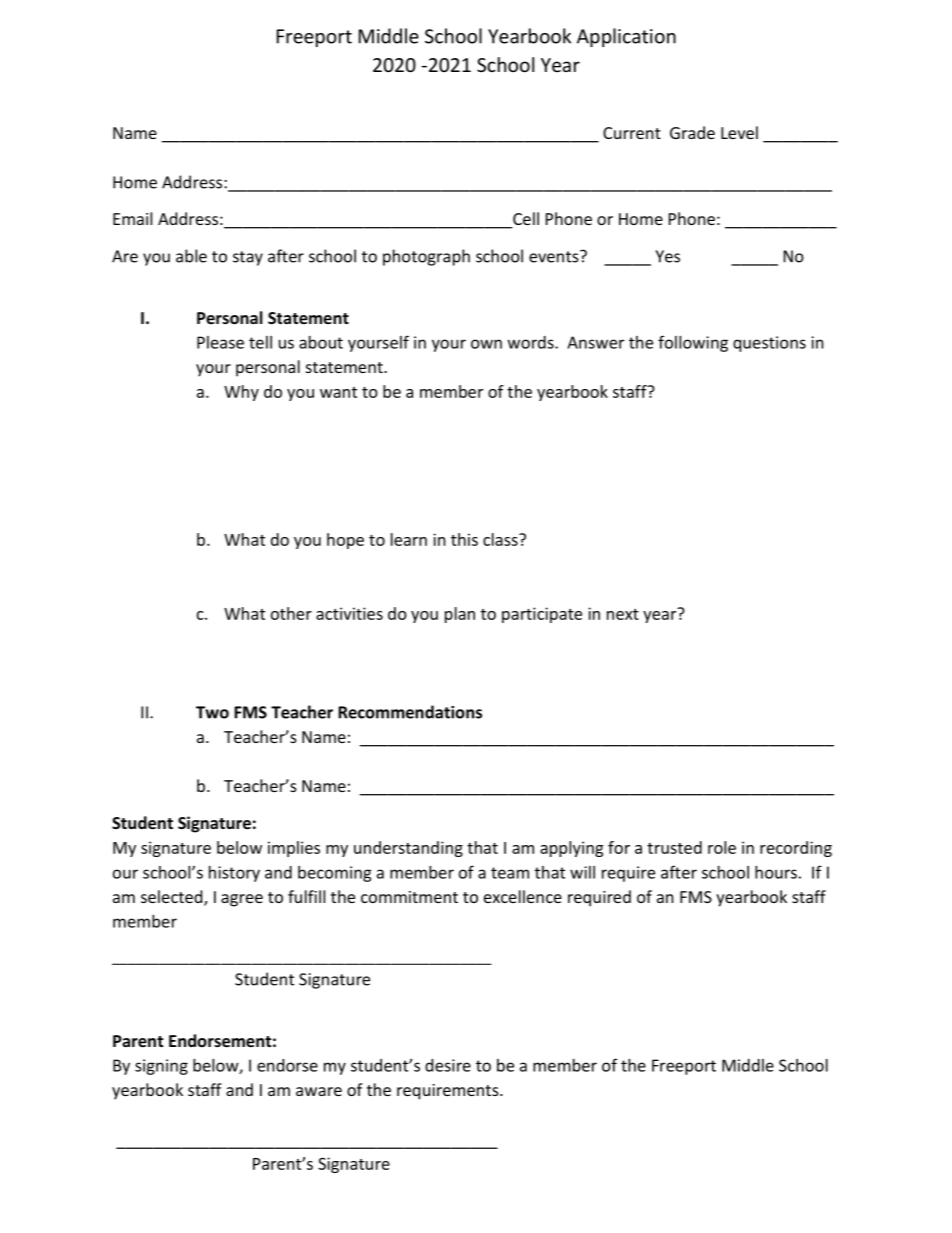 This document has height=1233, width=952. I want to click on Two, so click(212, 712).
